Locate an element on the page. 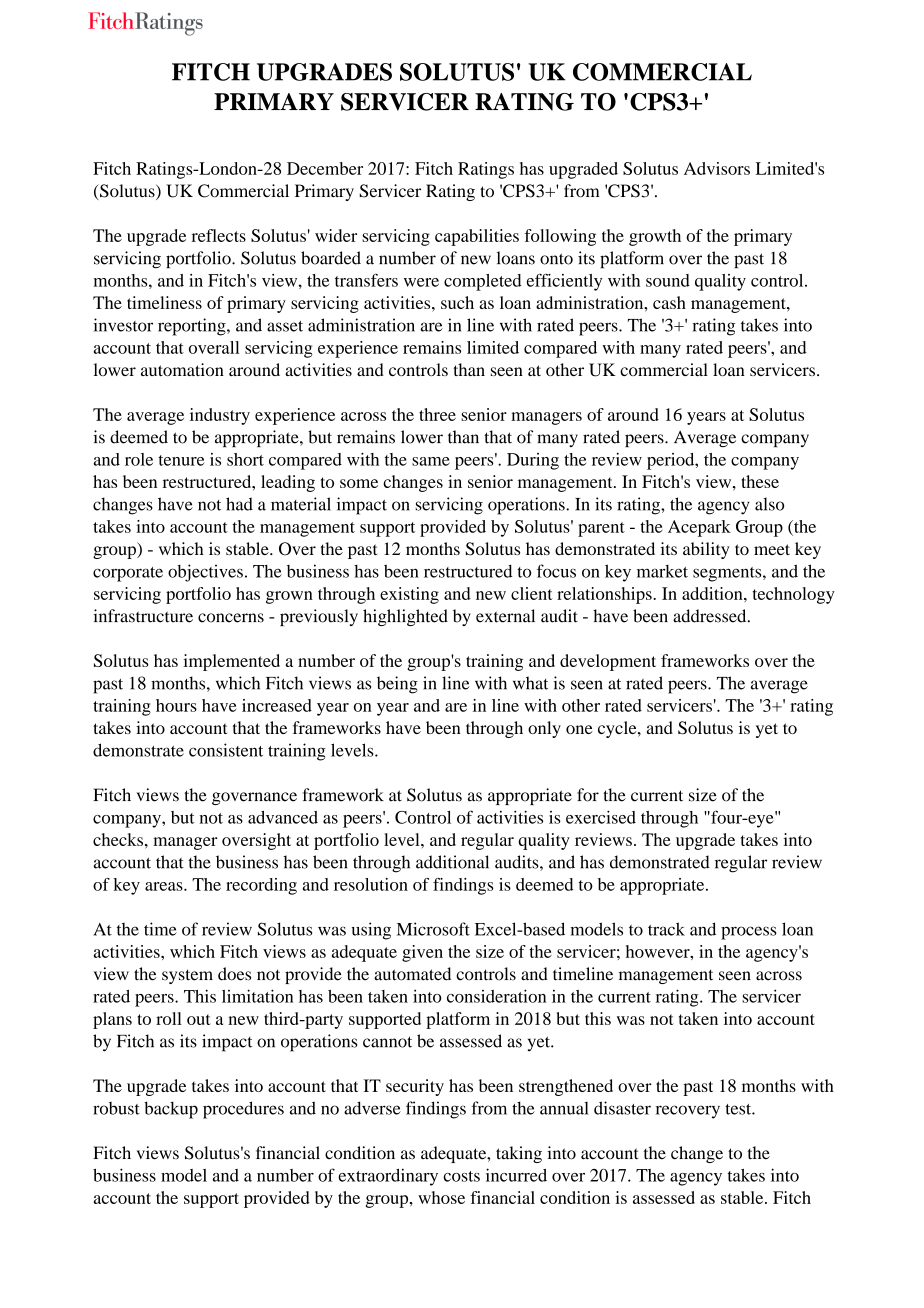  capabilities is located at coordinates (477, 237).
